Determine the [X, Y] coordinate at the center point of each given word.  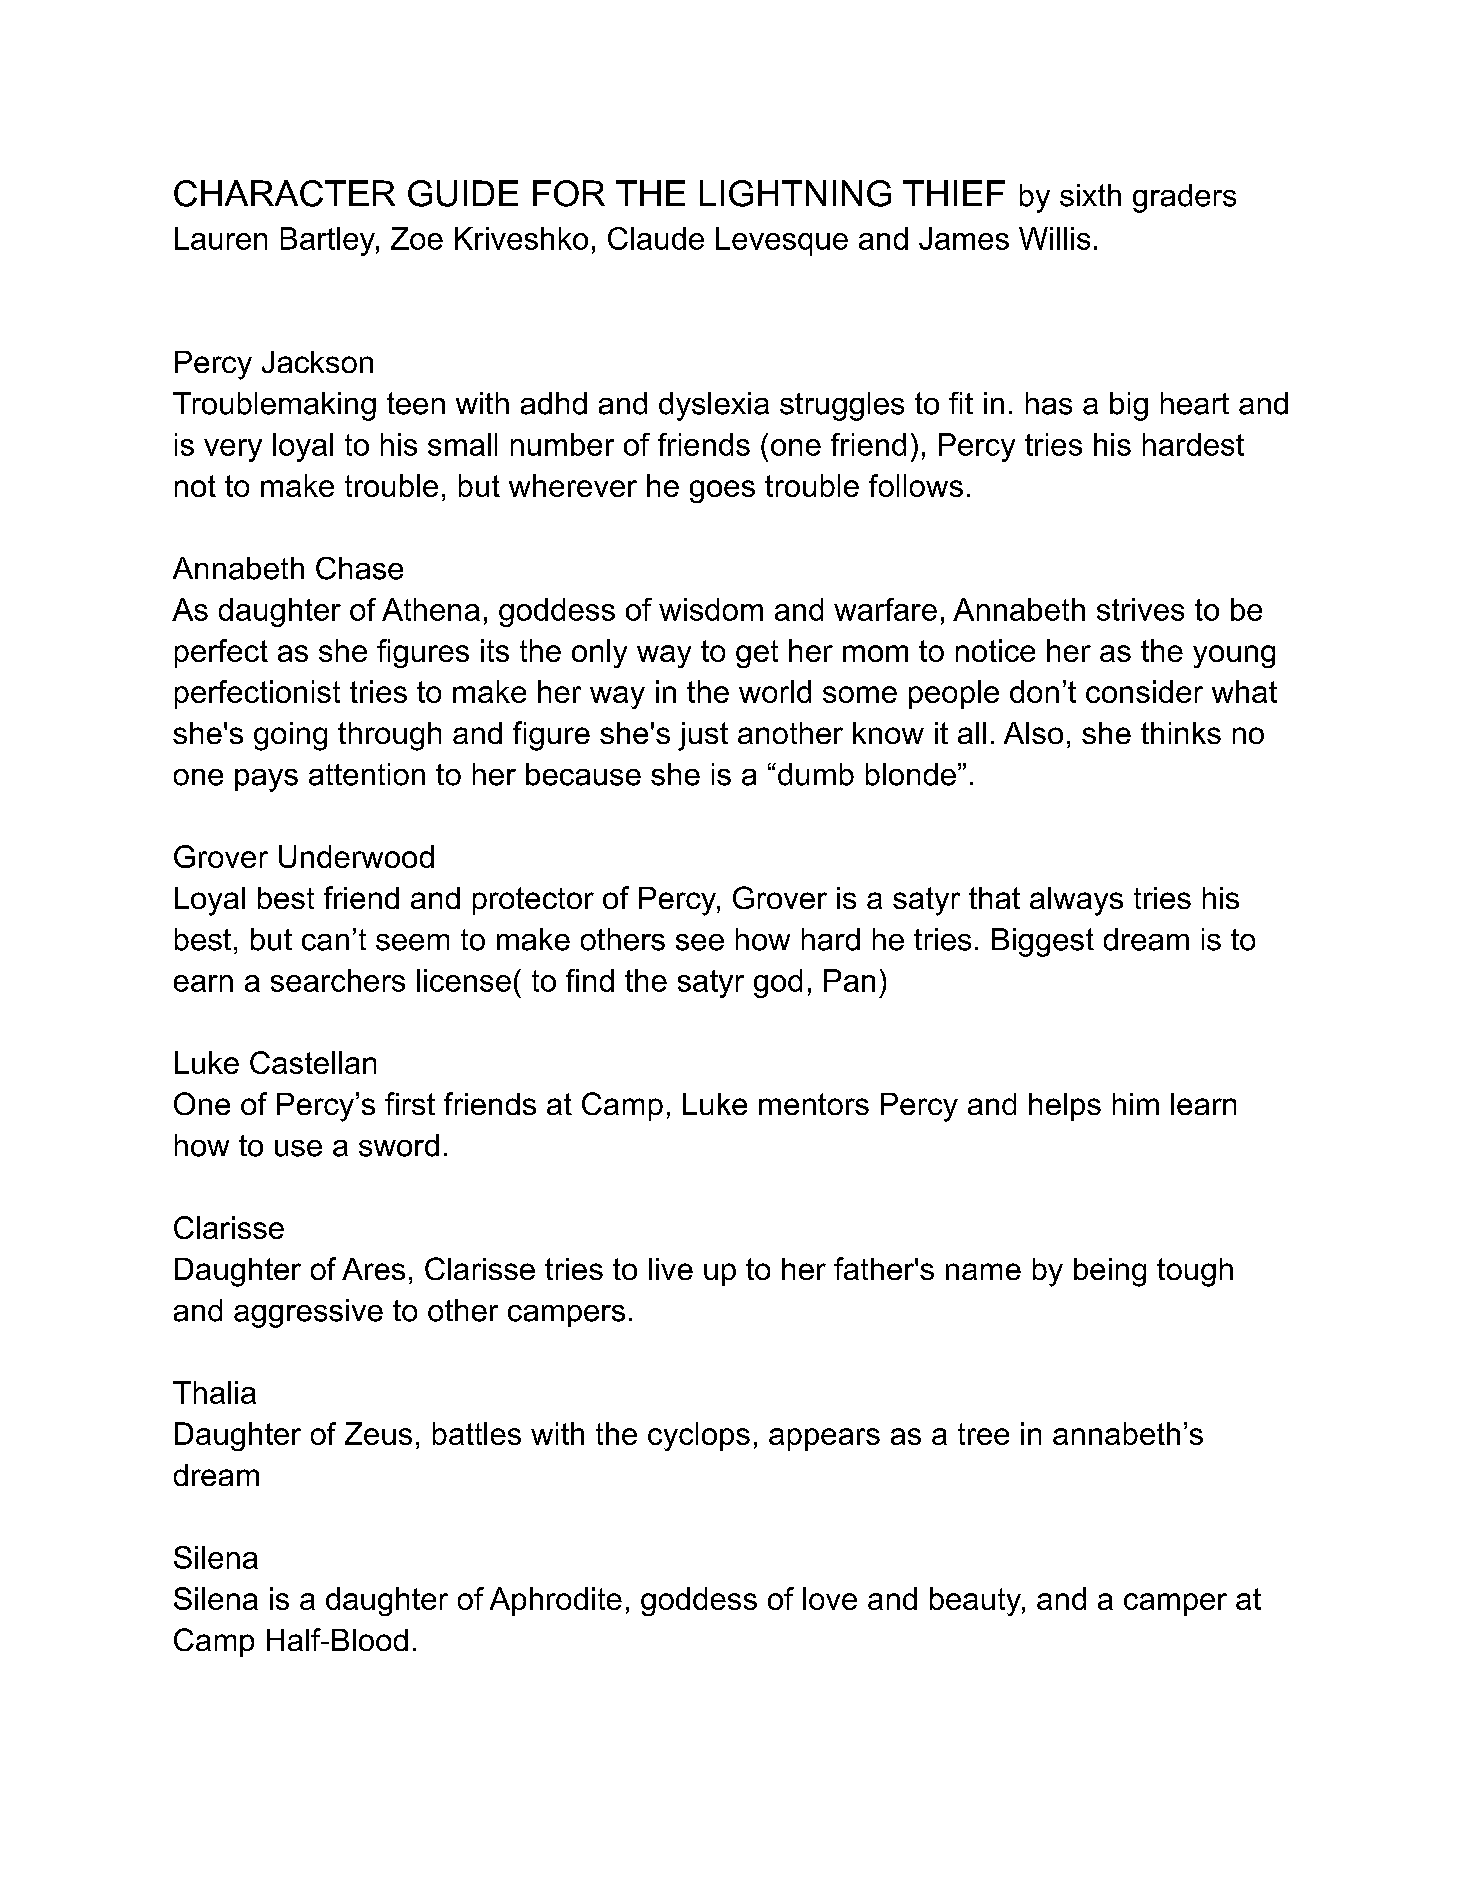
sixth [1090, 195]
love [830, 1598]
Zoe [417, 238]
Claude [656, 238]
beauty [976, 1601]
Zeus [378, 1433]
